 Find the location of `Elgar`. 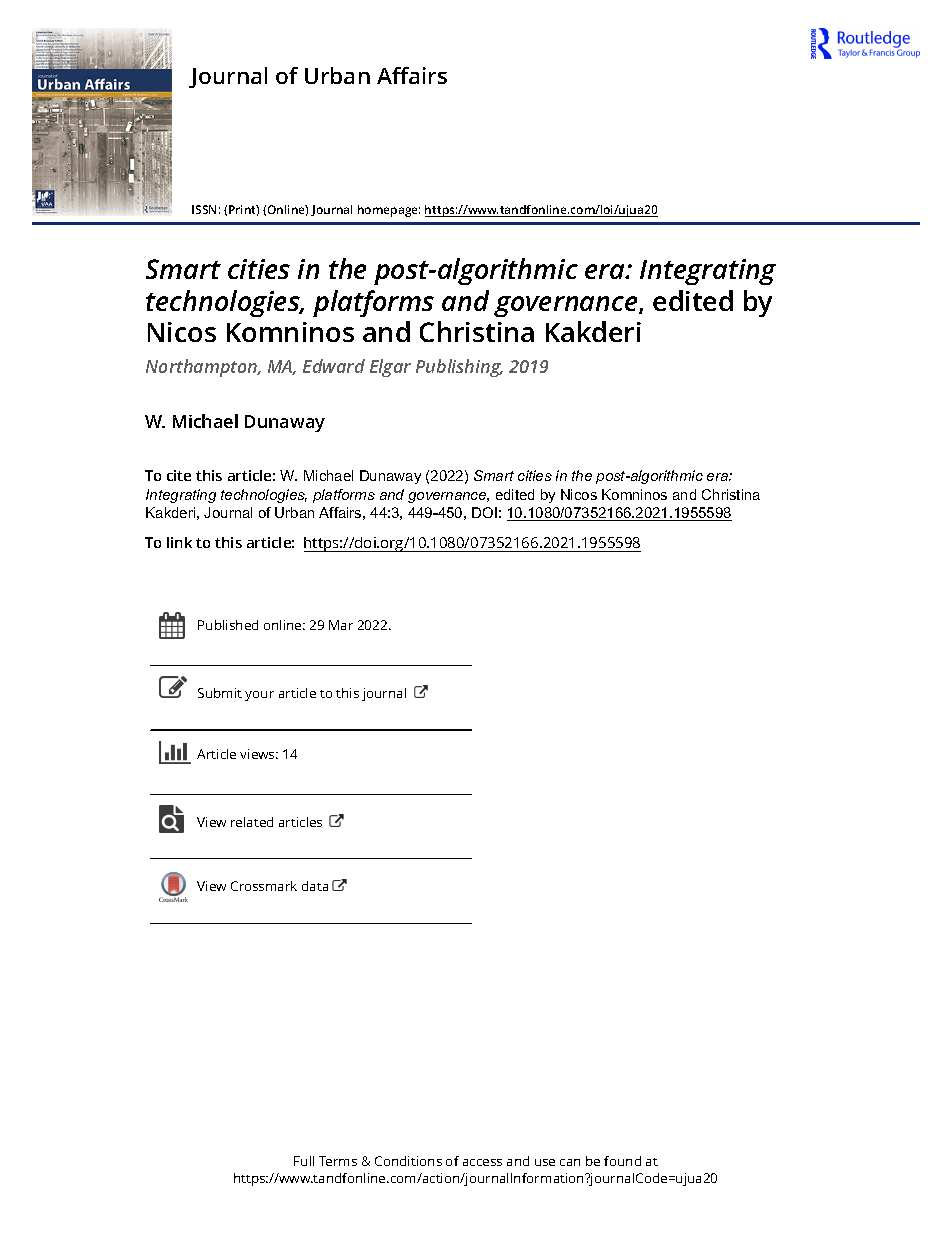

Elgar is located at coordinates (390, 368).
